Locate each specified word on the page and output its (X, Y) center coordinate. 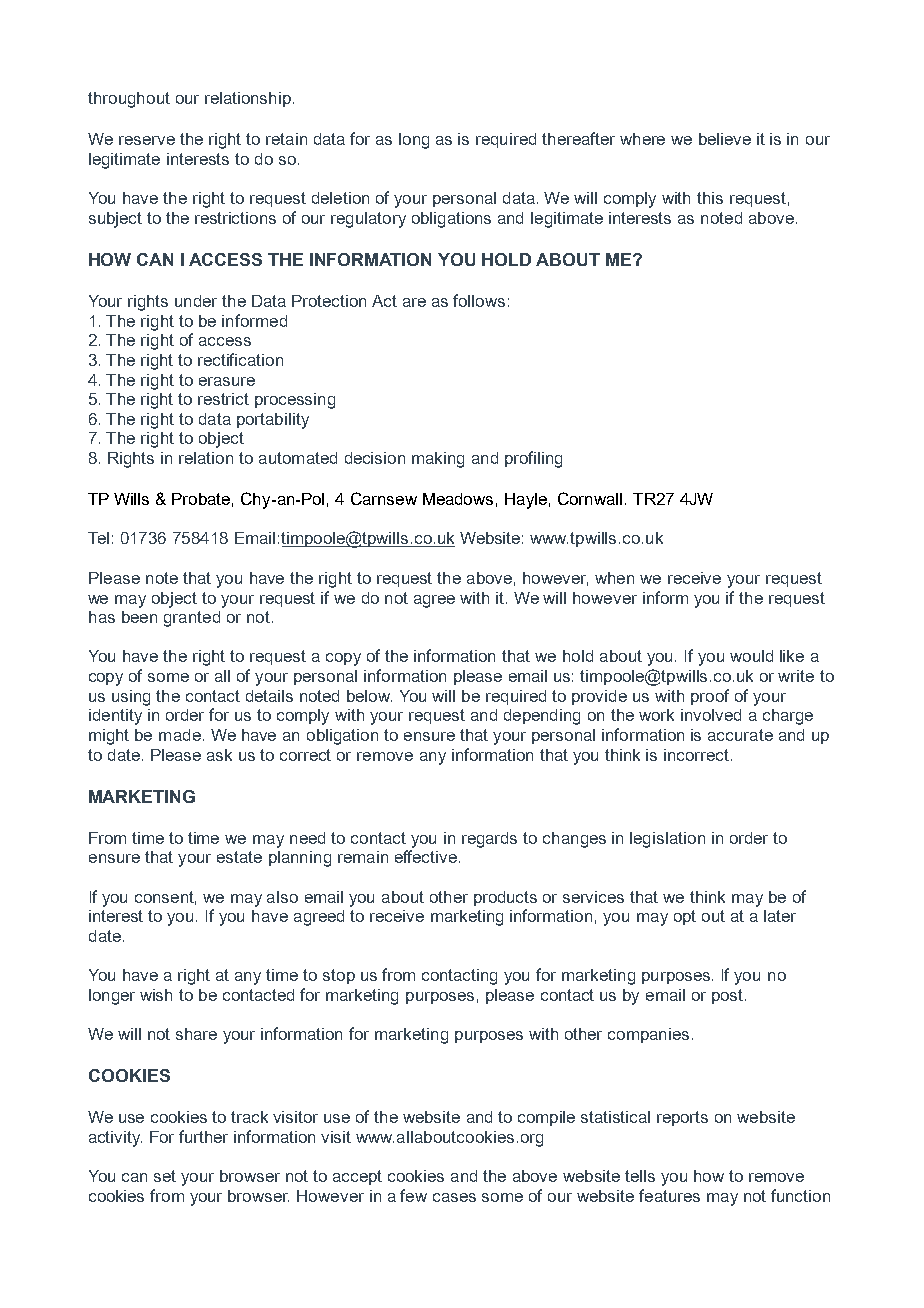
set (165, 1176)
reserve (147, 140)
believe (725, 139)
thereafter (578, 138)
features (669, 1195)
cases (454, 1197)
